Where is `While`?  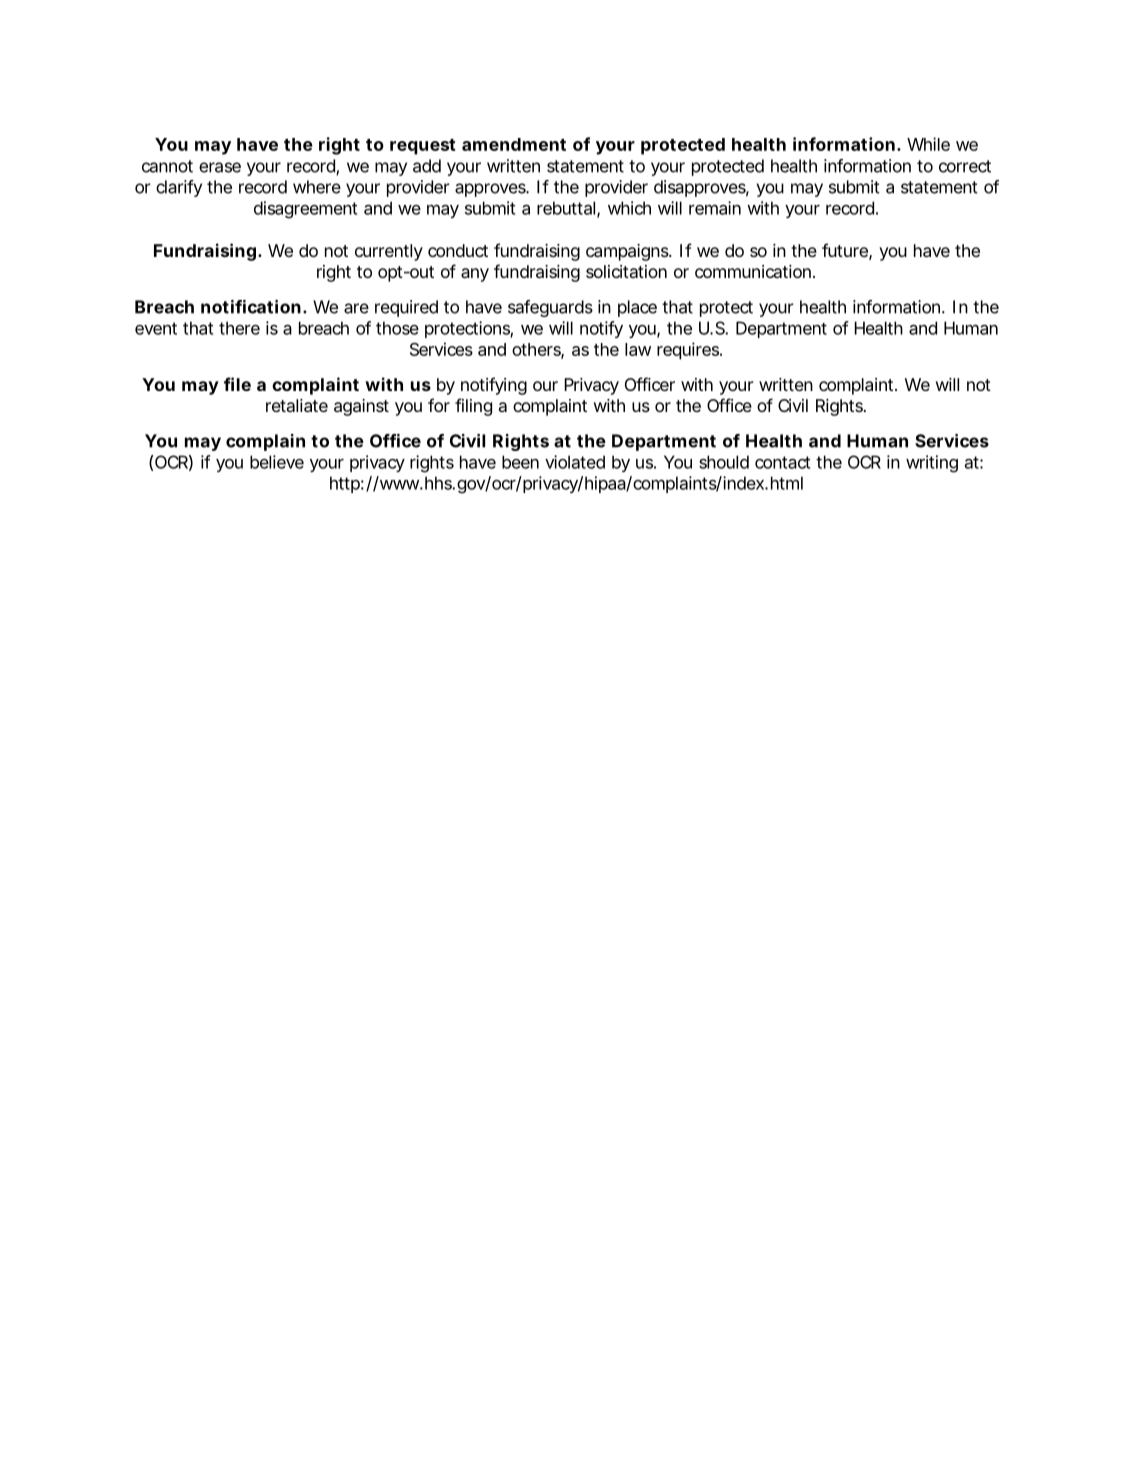 While is located at coordinates (928, 144).
